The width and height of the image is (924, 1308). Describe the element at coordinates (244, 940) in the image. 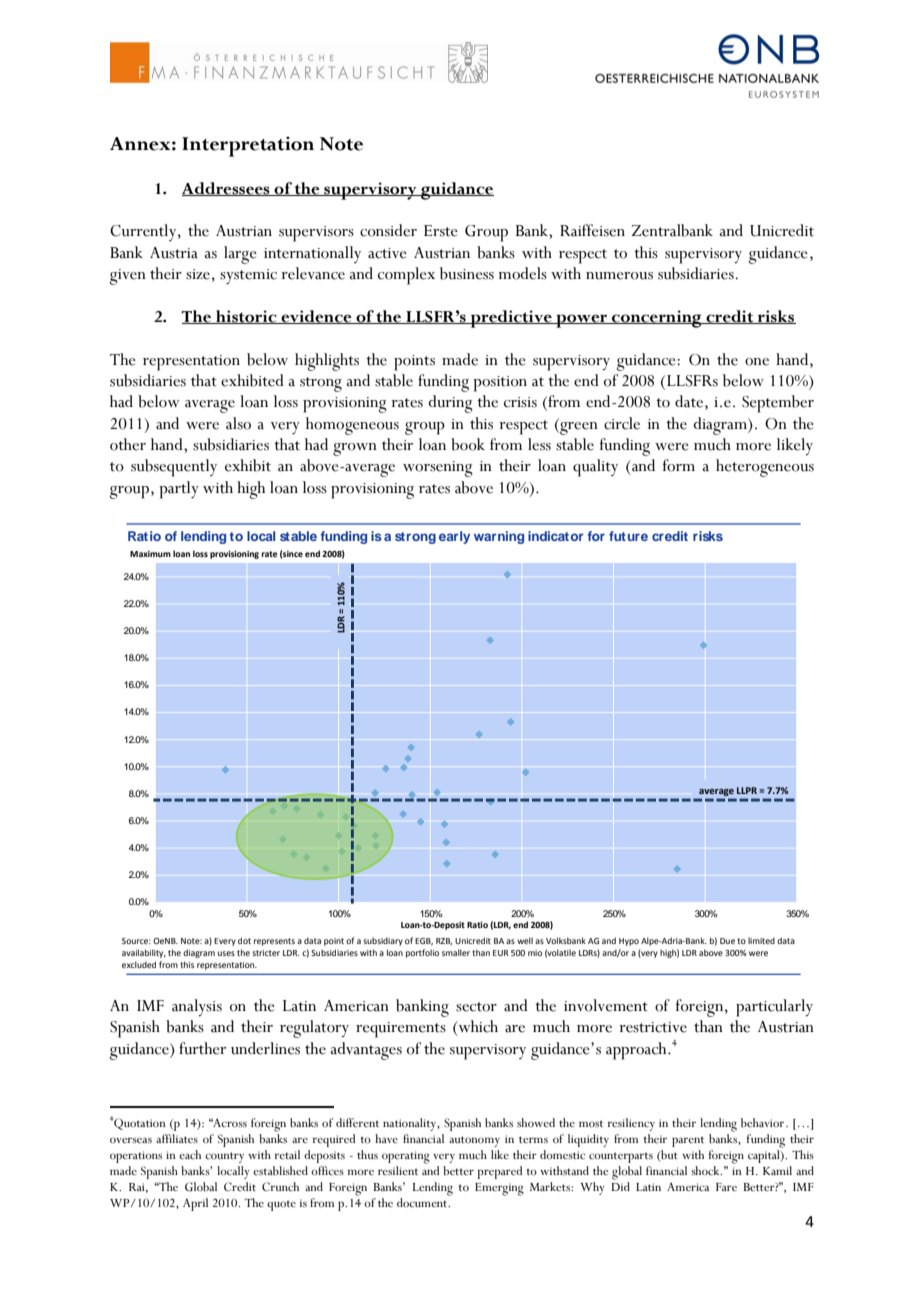

I see `dot` at that location.
